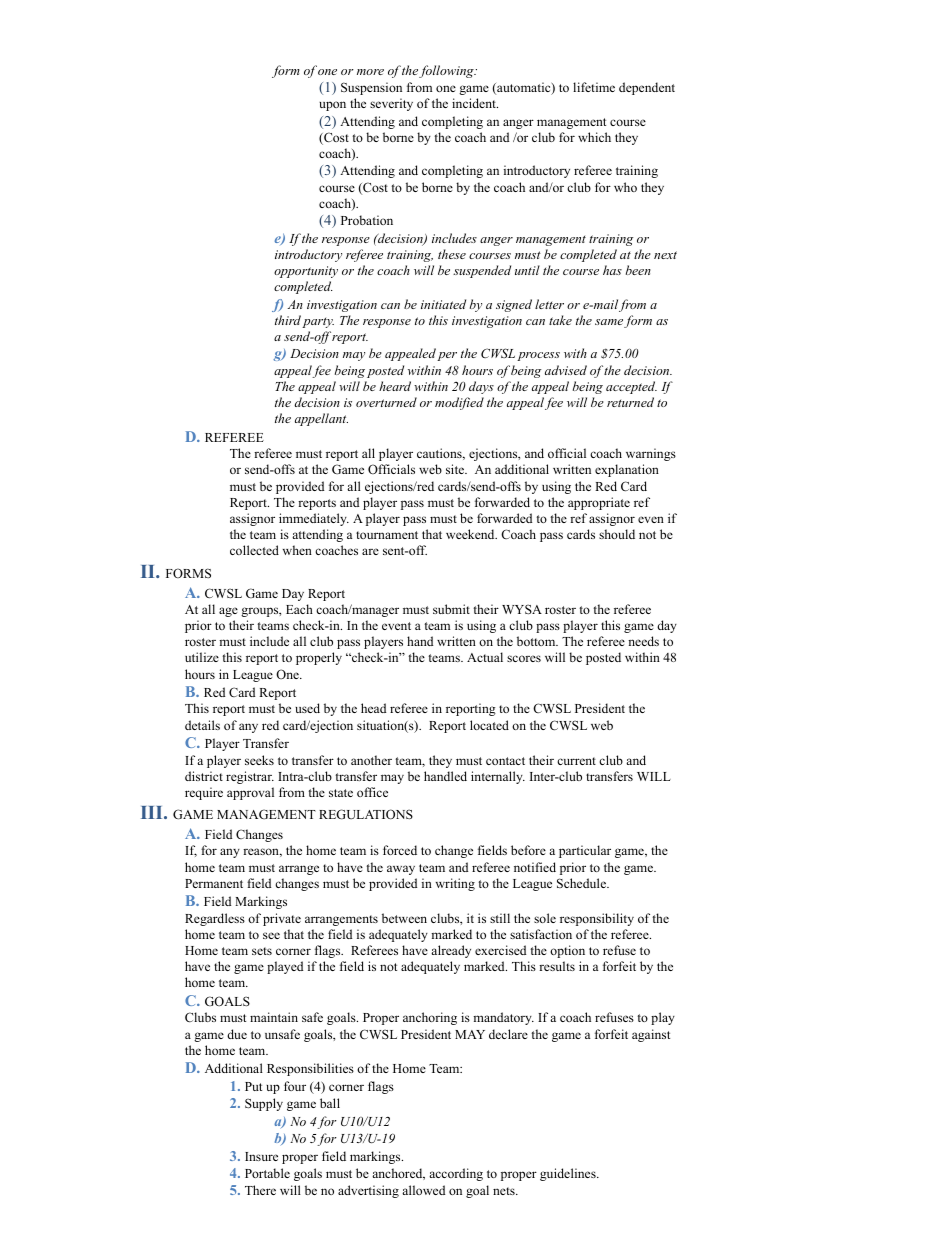  I want to click on forced, so click(400, 850).
